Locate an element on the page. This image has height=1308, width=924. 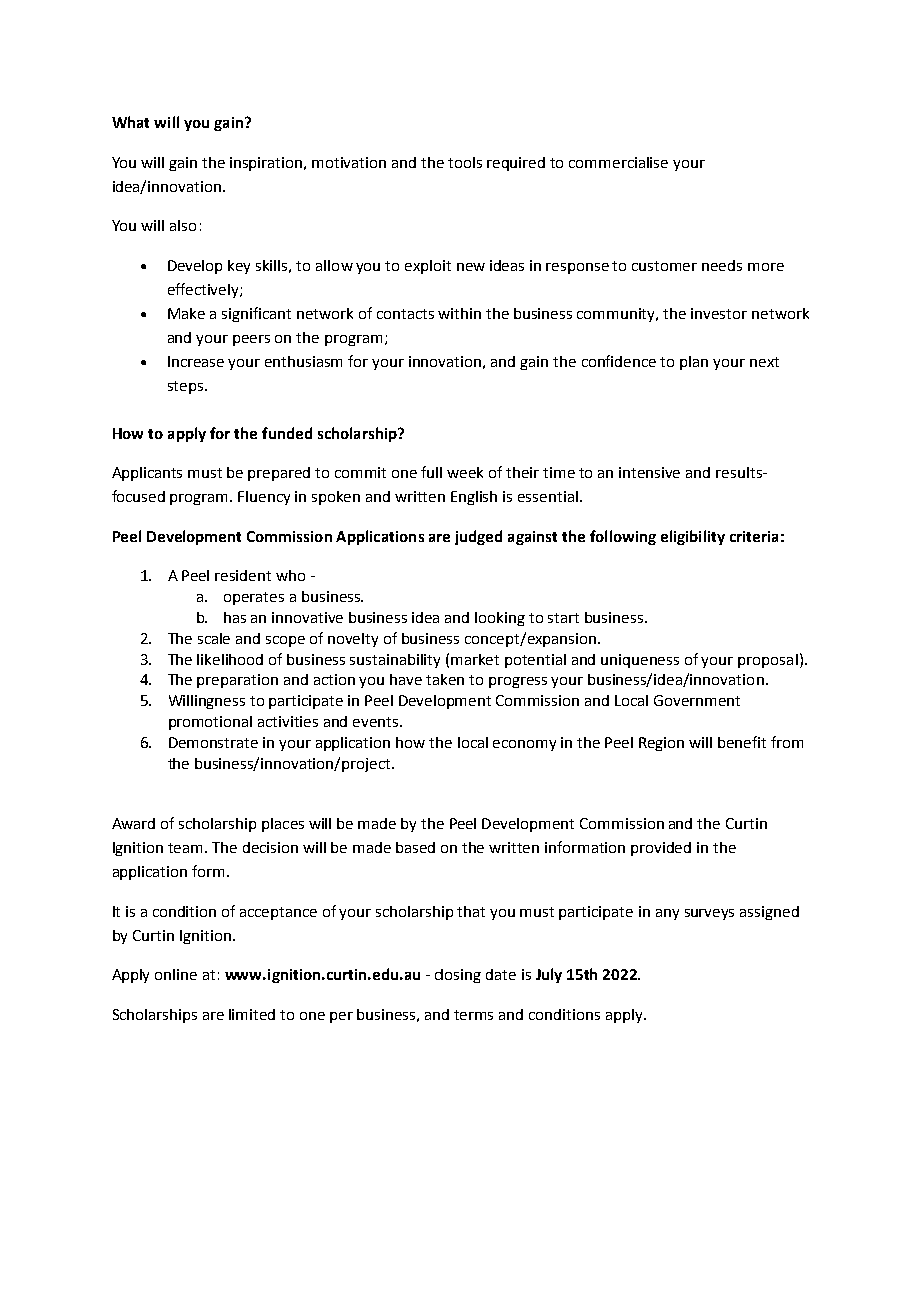
surveys is located at coordinates (709, 914).
